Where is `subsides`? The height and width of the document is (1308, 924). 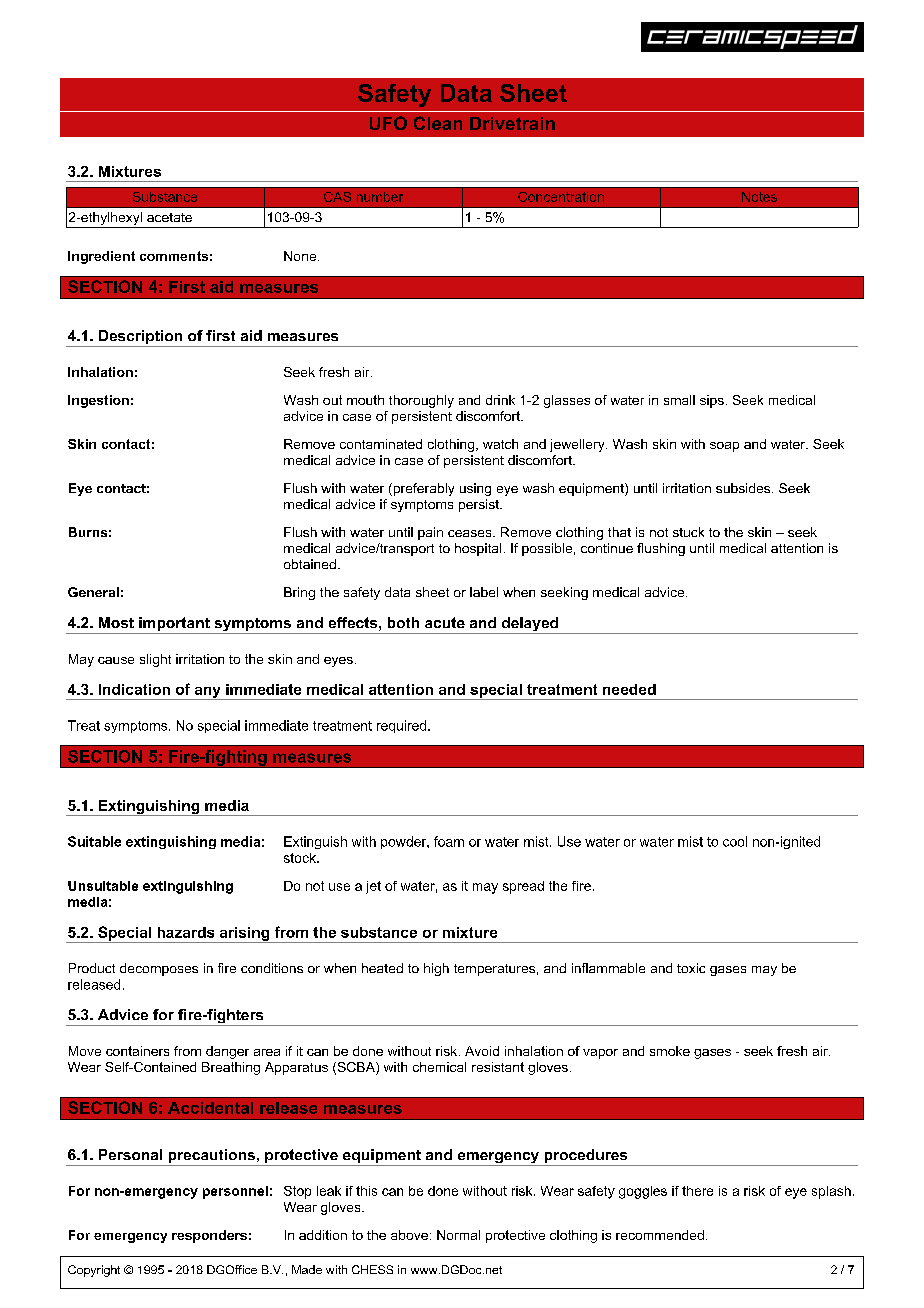
subsides is located at coordinates (744, 488).
